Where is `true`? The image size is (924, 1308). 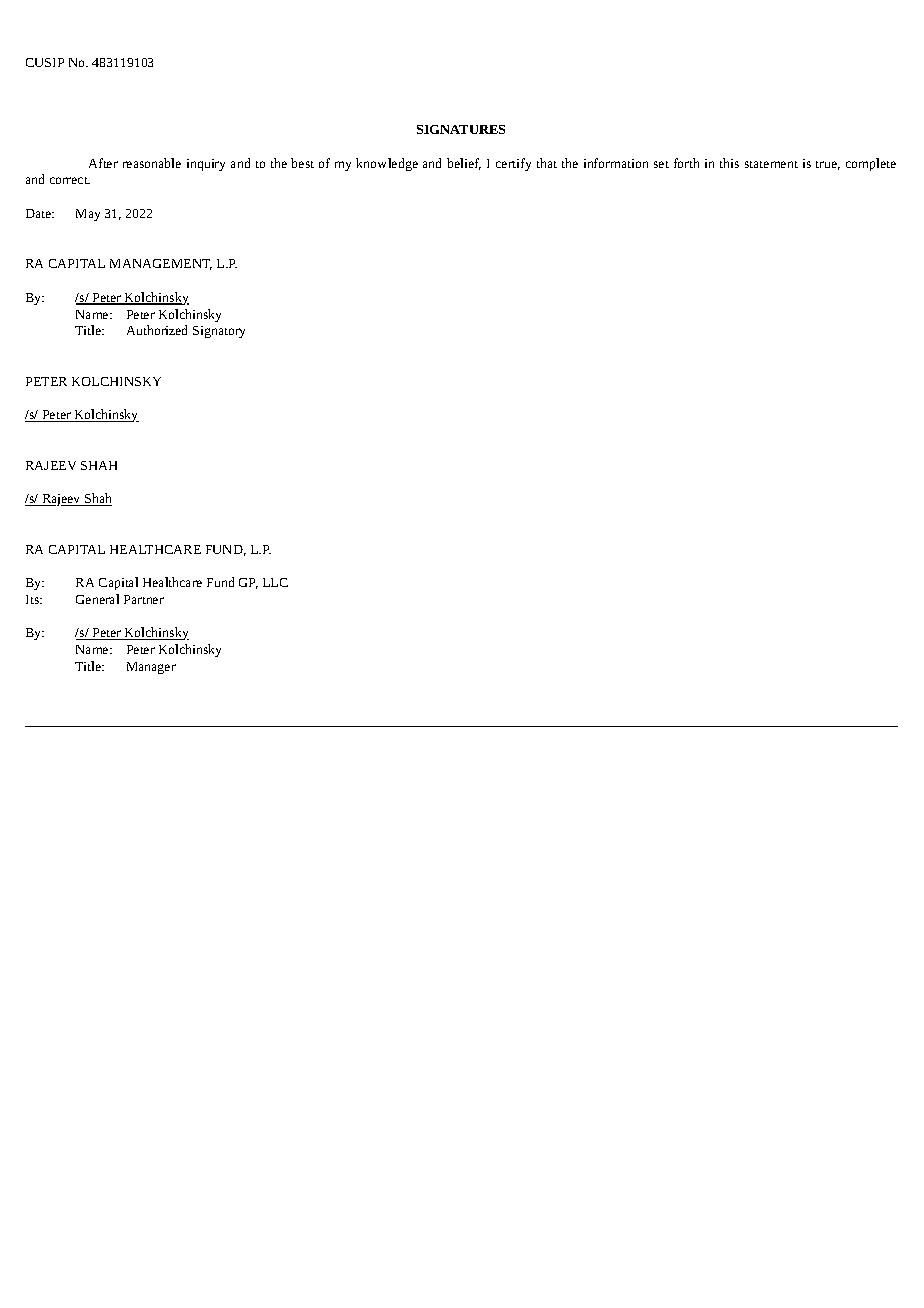 true is located at coordinates (828, 165).
